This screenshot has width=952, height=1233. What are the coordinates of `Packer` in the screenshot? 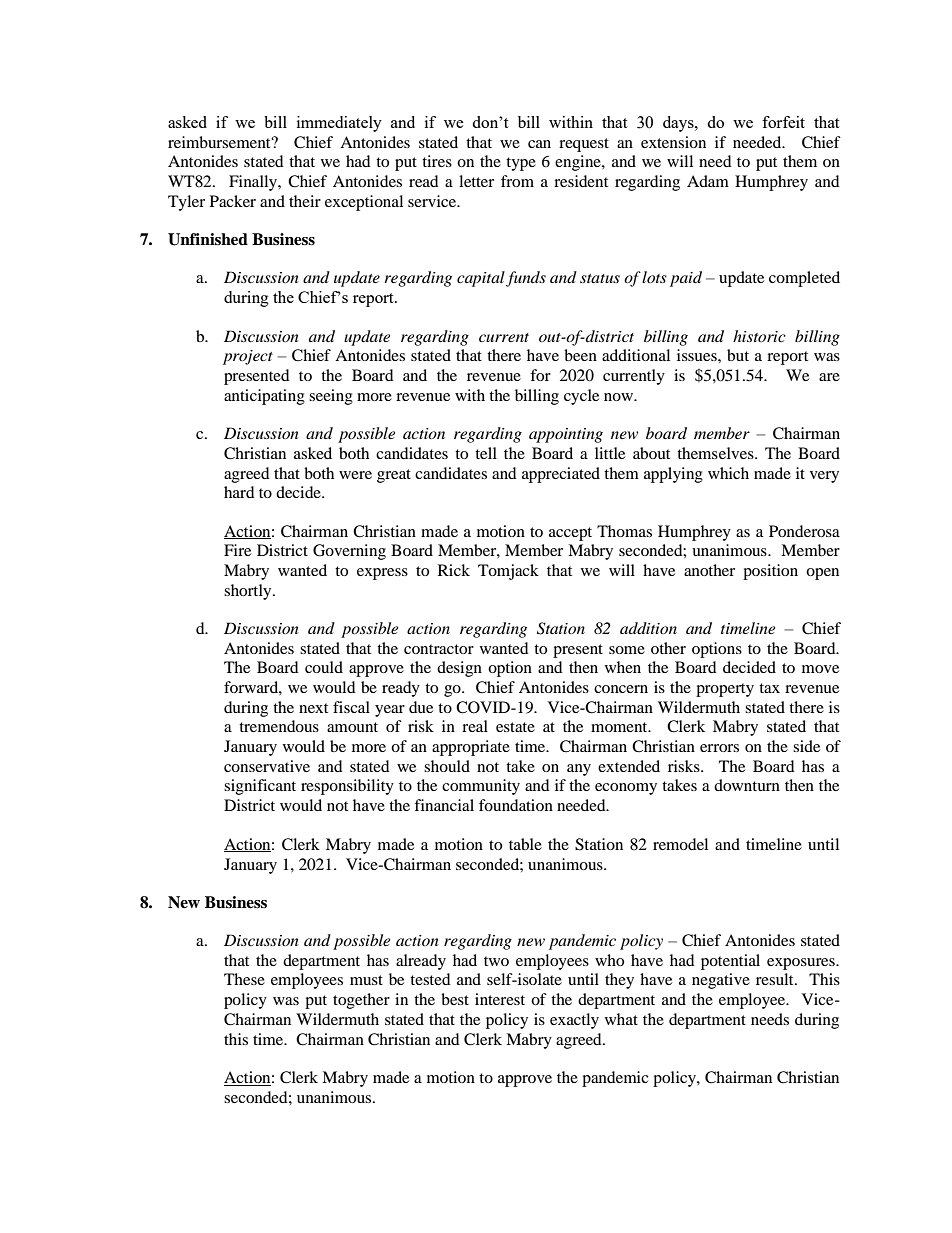 It's located at (233, 201).
